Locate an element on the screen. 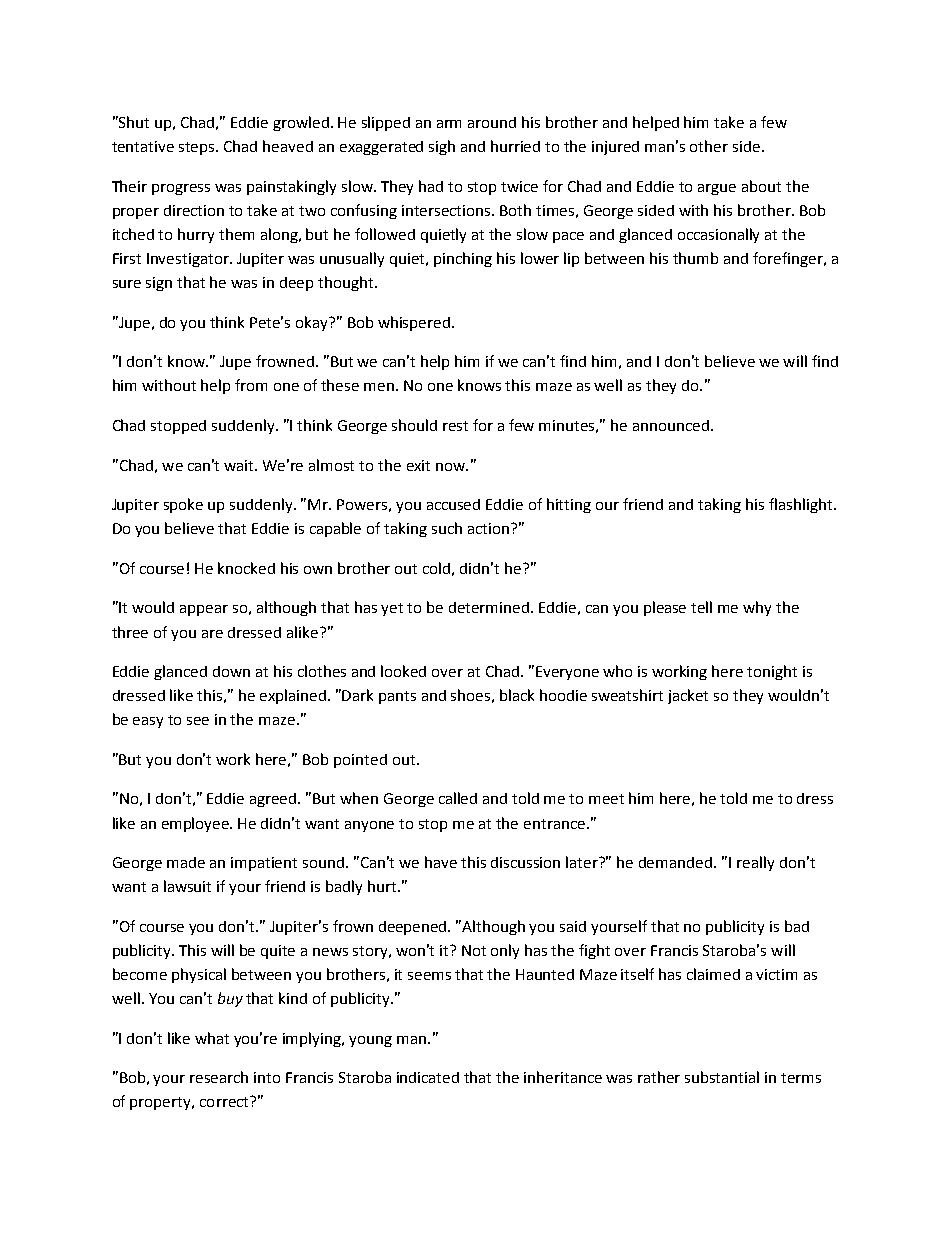  appear is located at coordinates (204, 610).
